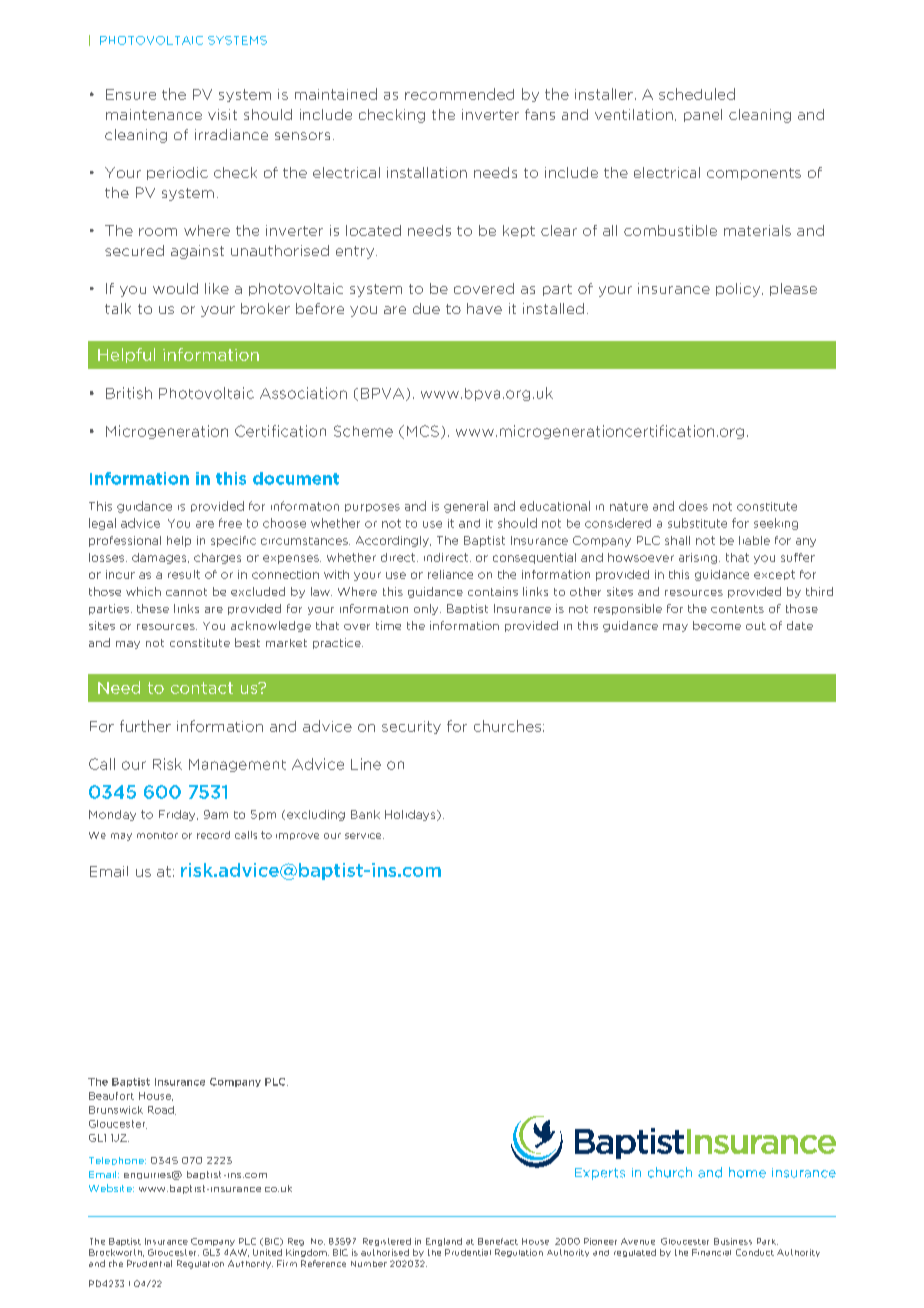  I want to click on service, so click(364, 836).
